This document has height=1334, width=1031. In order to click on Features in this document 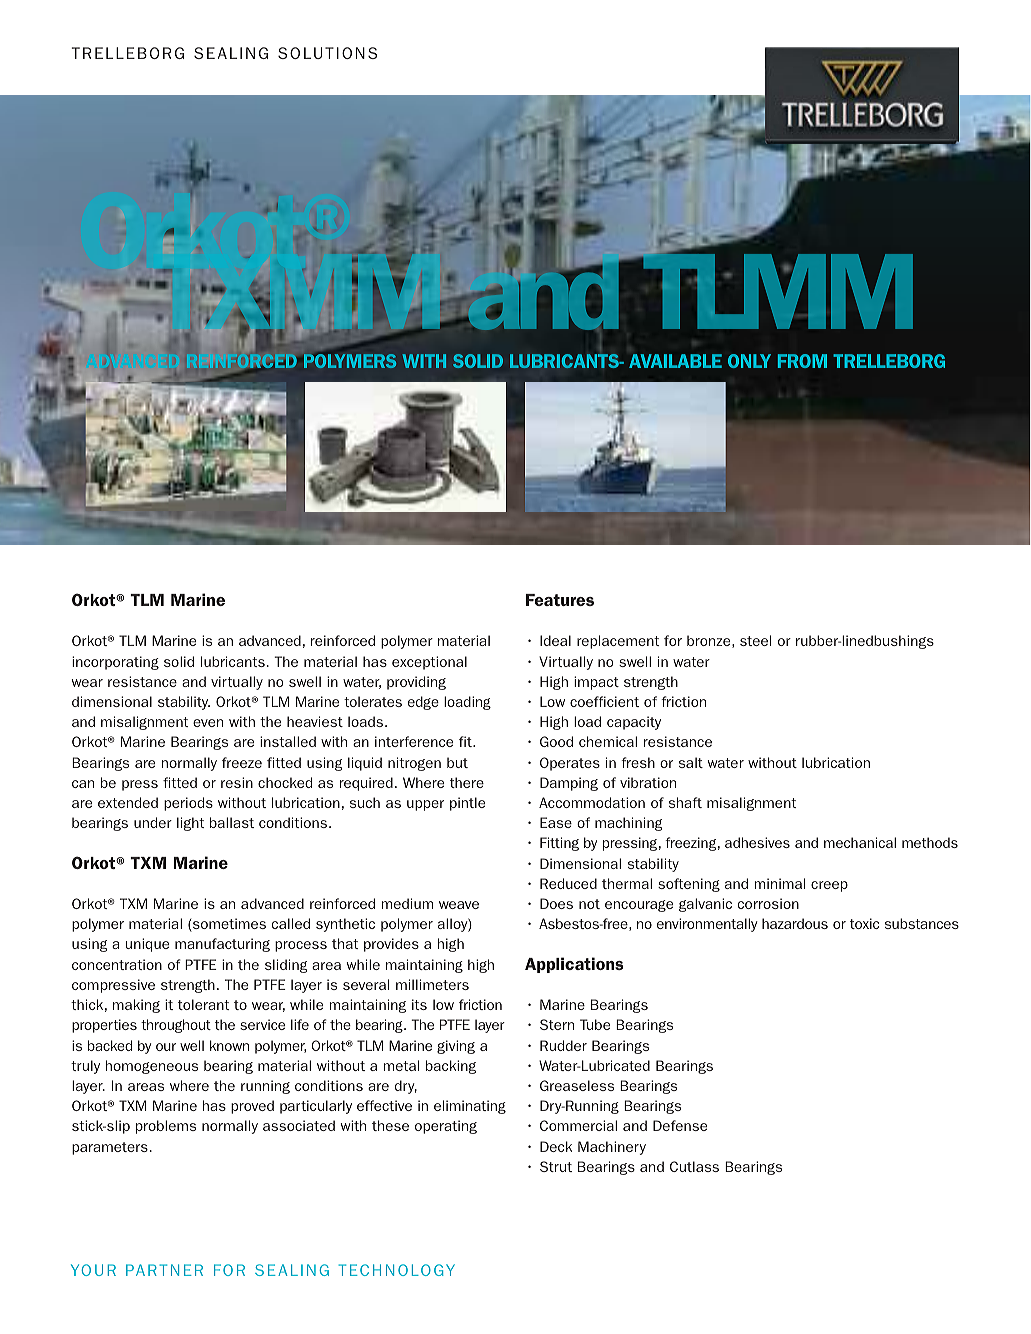, I will do `click(560, 600)`.
